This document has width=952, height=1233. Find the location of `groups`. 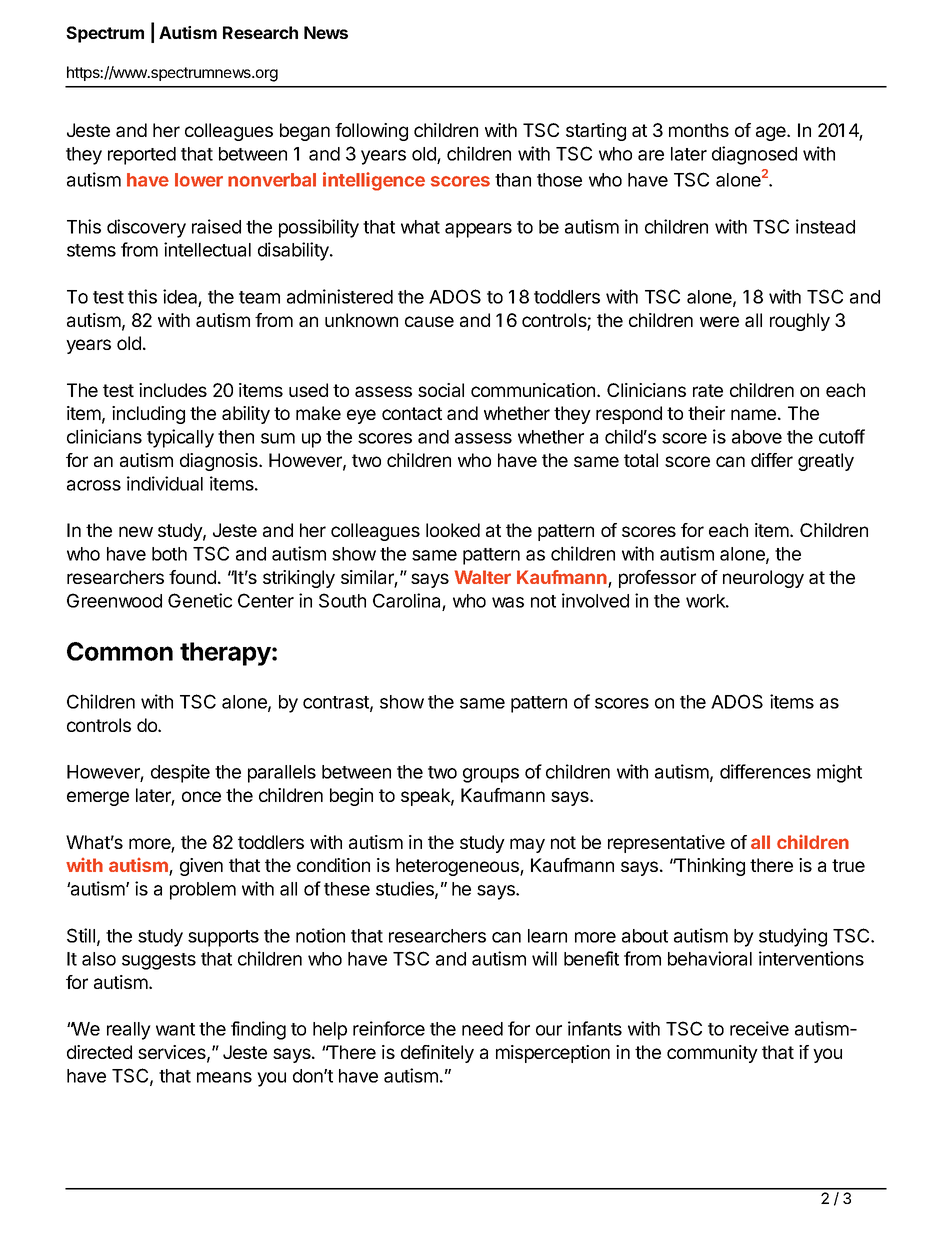

groups is located at coordinates (491, 775).
